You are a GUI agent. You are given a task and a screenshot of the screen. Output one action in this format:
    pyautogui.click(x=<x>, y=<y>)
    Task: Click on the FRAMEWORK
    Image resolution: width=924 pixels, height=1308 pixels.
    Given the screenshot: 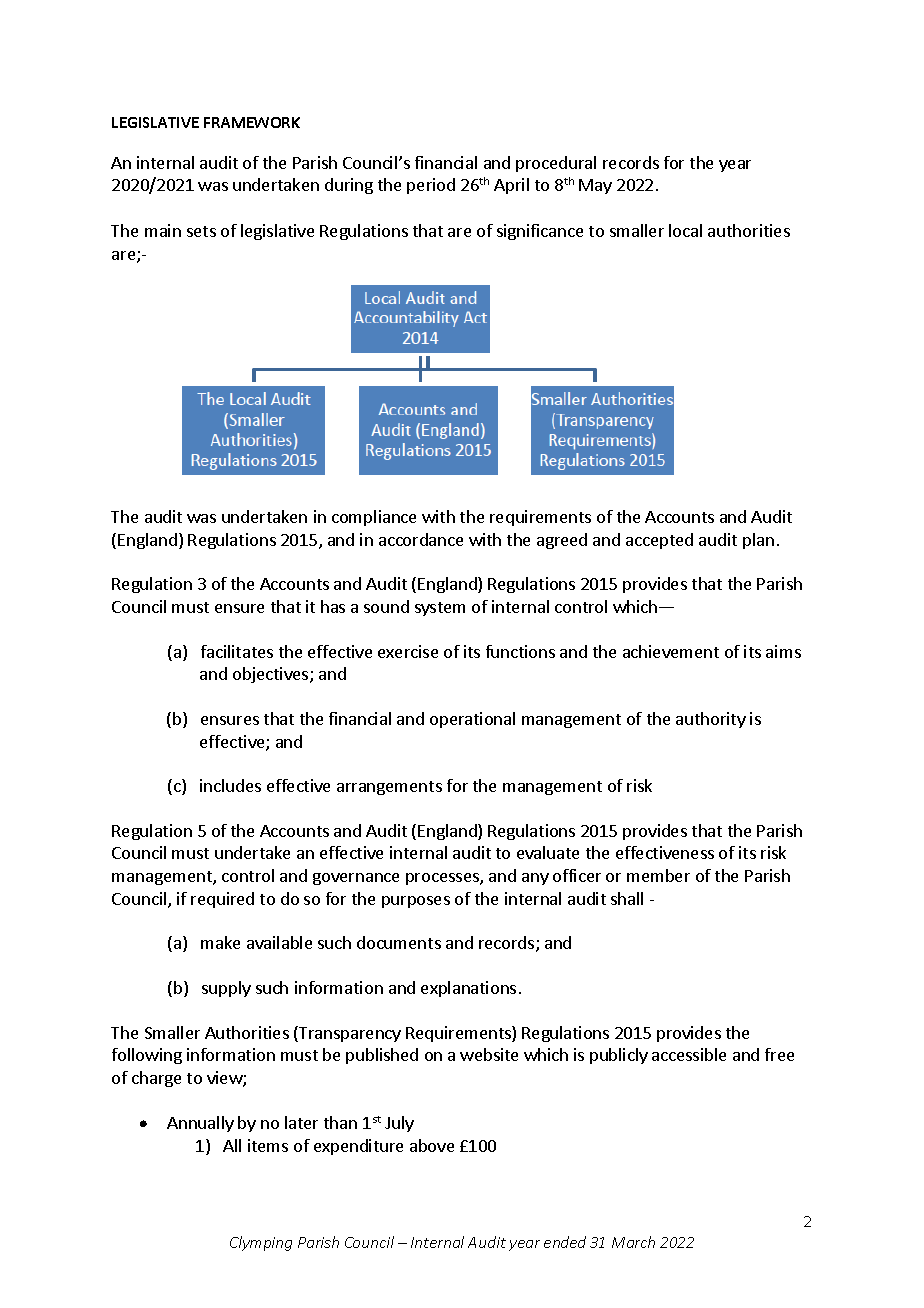 What is the action you would take?
    pyautogui.click(x=252, y=122)
